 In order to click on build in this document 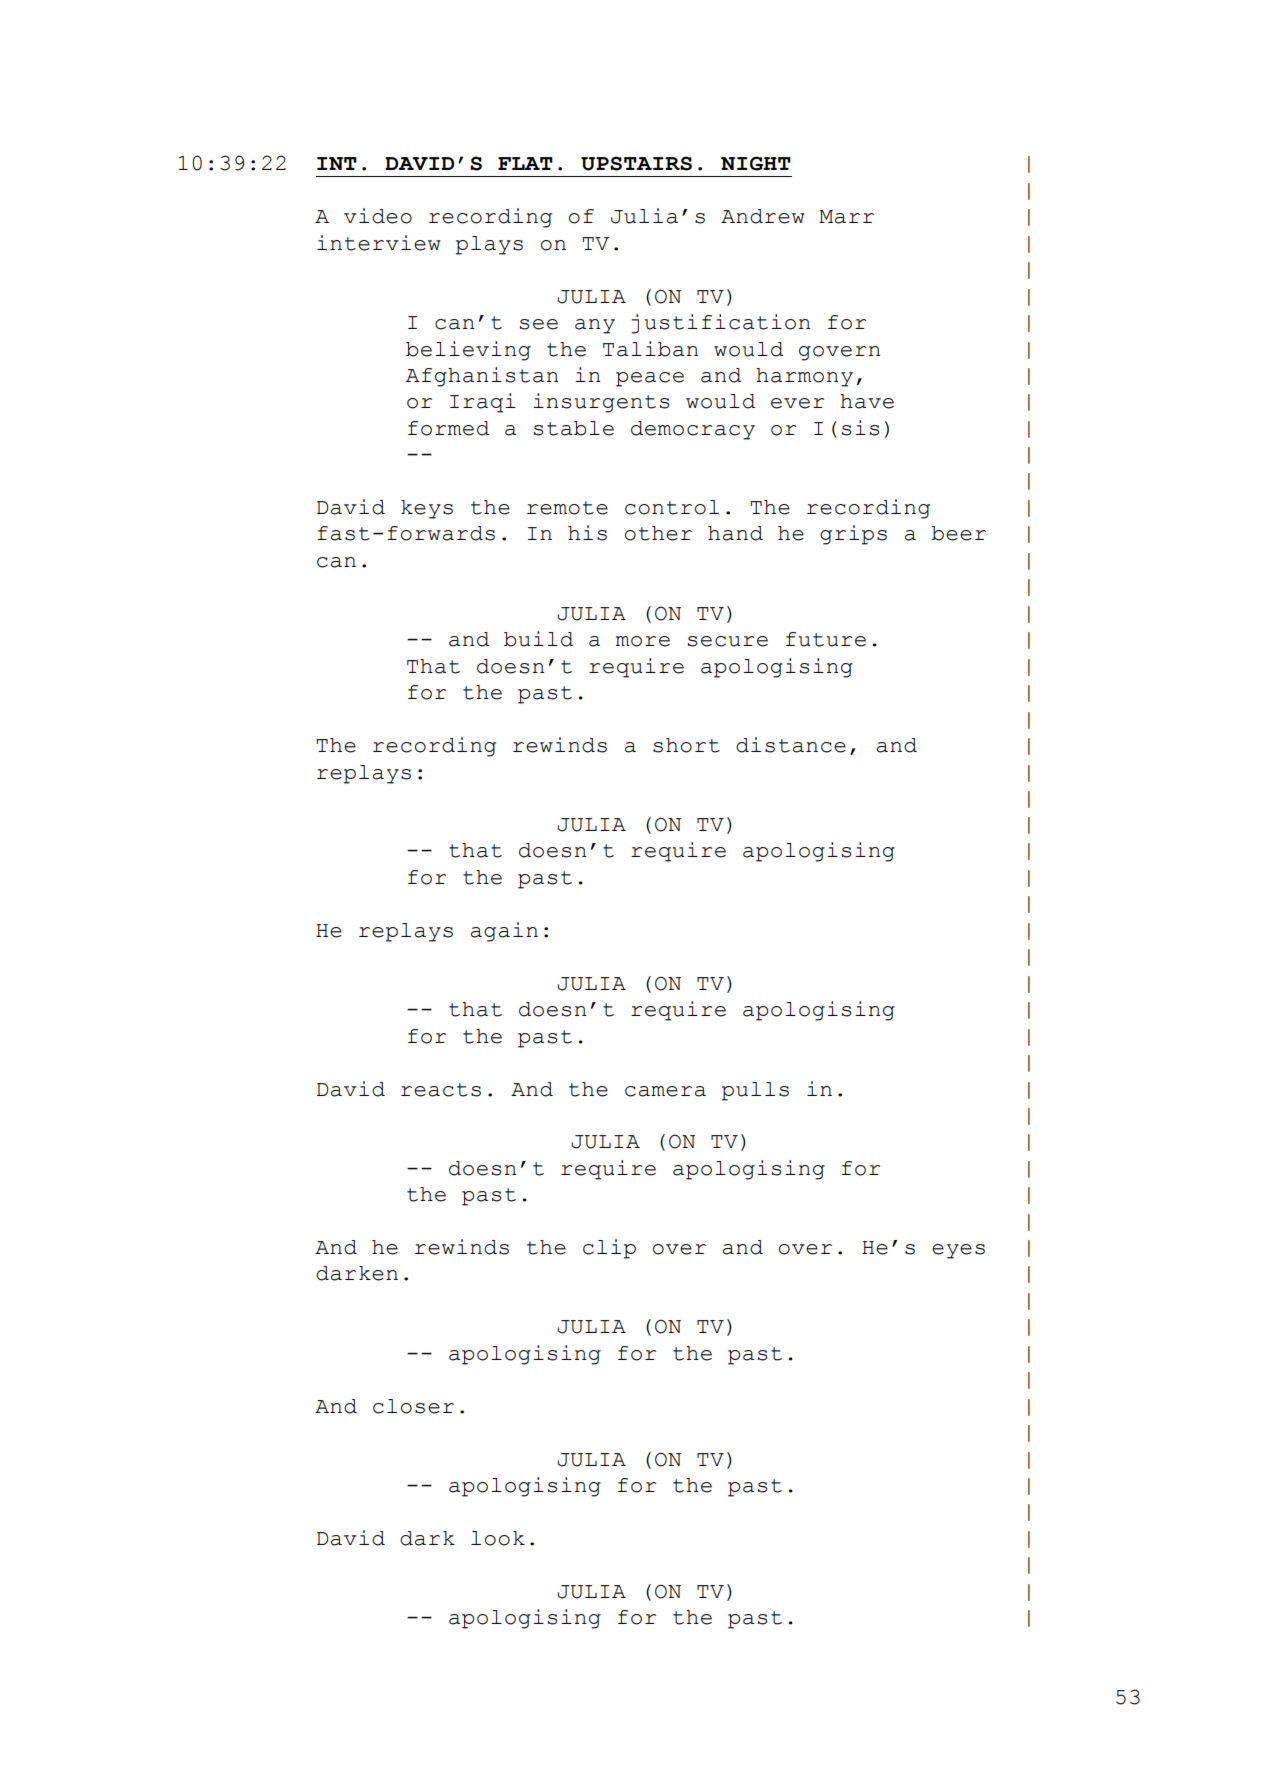, I will do `click(538, 639)`.
